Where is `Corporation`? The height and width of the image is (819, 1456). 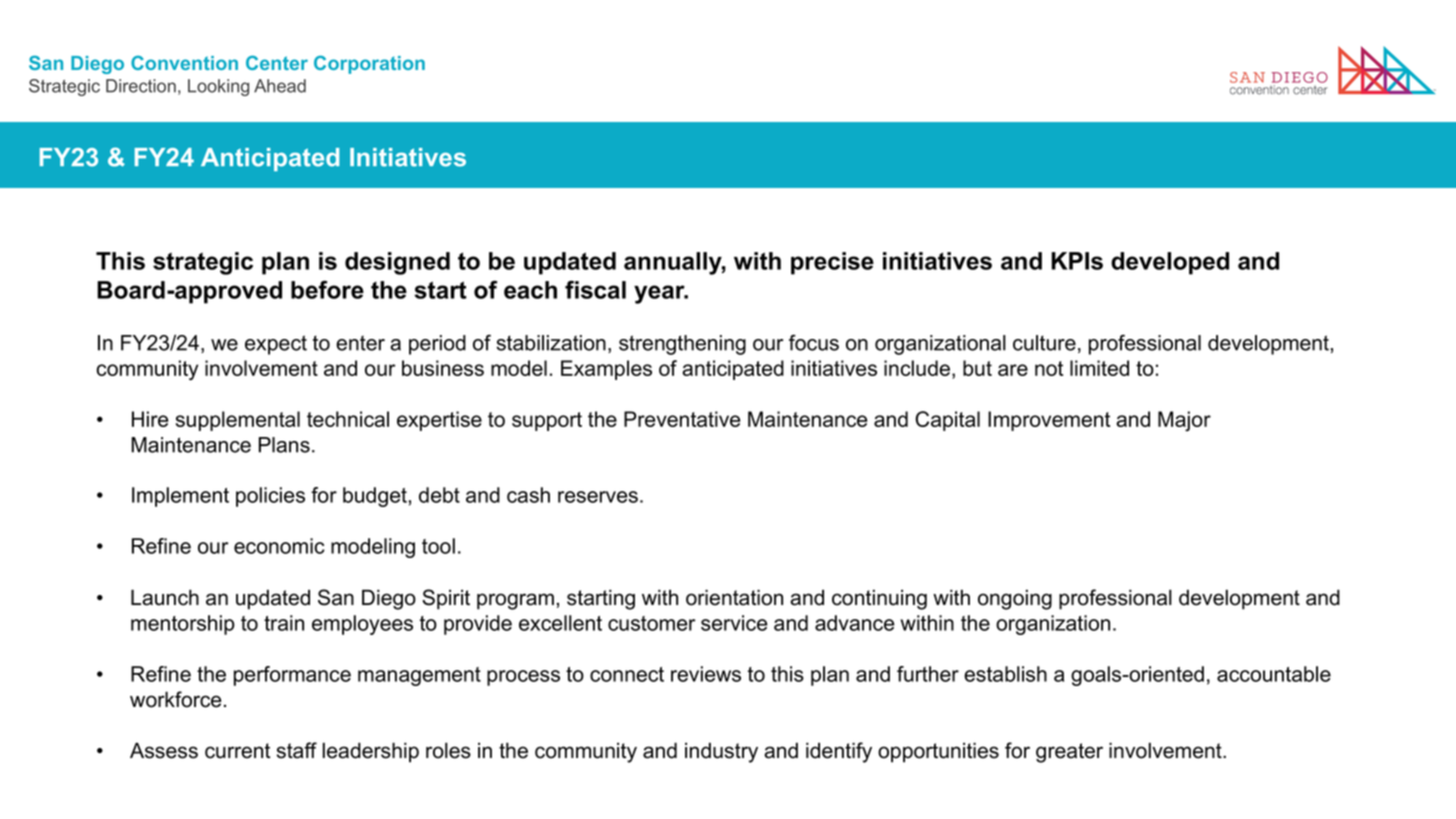
Corporation is located at coordinates (369, 65).
